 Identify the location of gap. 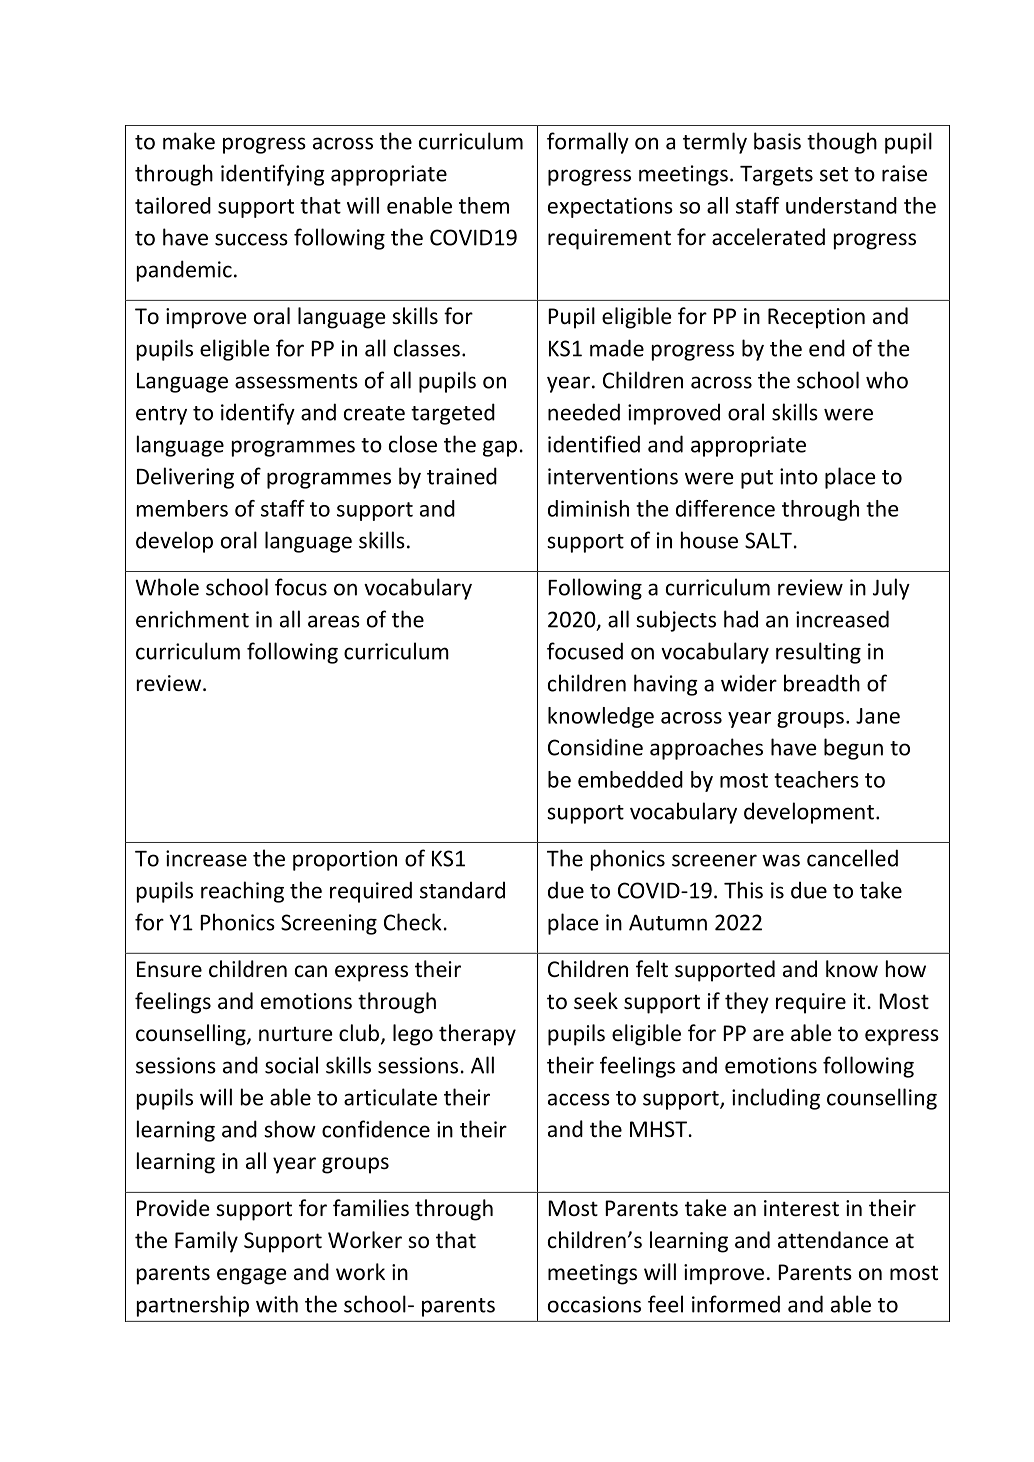
(500, 448).
